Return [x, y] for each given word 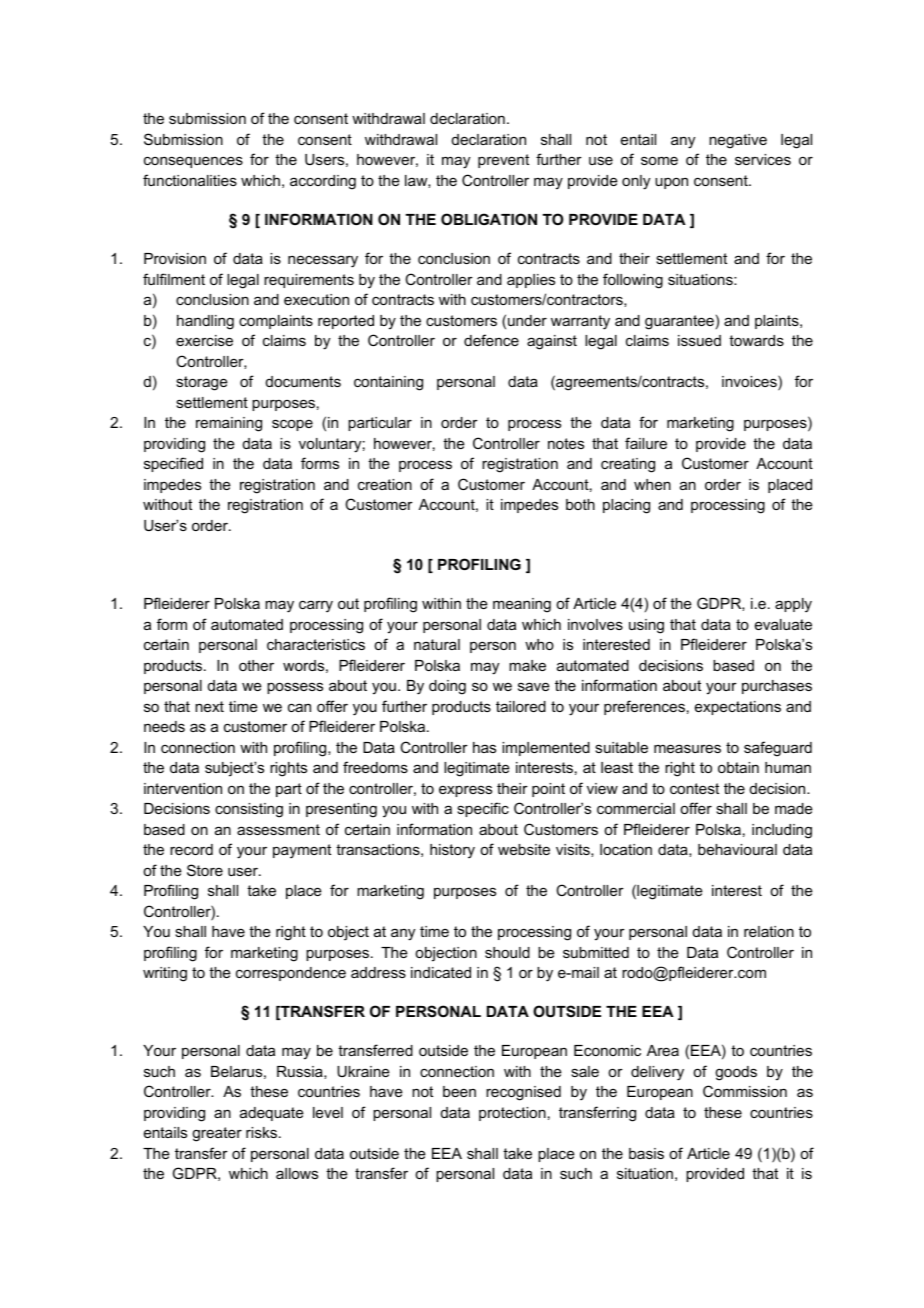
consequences [193, 162]
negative [738, 141]
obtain [738, 767]
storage [202, 383]
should [507, 952]
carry [316, 606]
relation [769, 931]
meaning [522, 605]
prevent [503, 161]
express [465, 791]
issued [699, 340]
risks [261, 1132]
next [209, 706]
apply [793, 605]
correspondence [291, 974]
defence [491, 340]
